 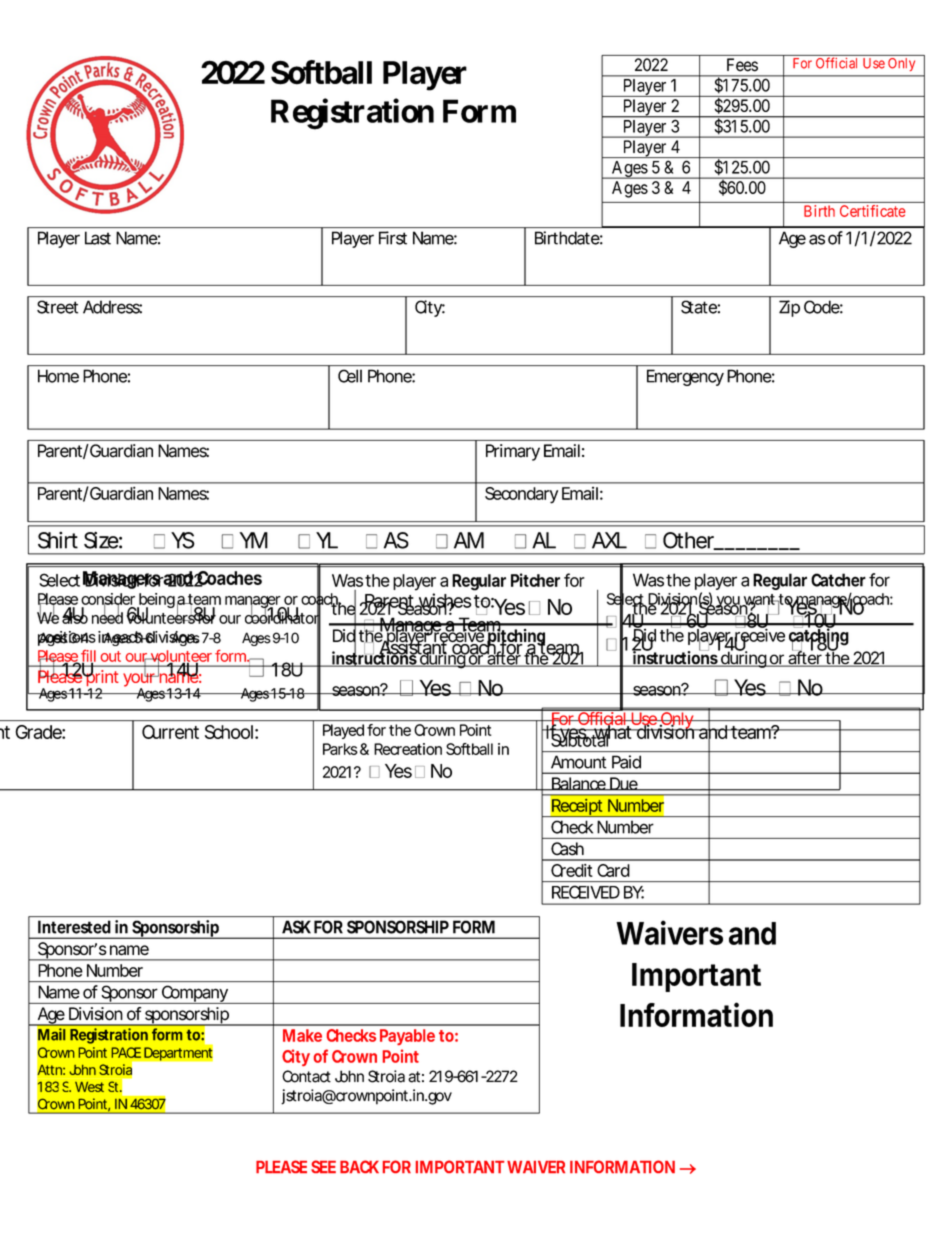 I want to click on School, so click(x=229, y=732).
